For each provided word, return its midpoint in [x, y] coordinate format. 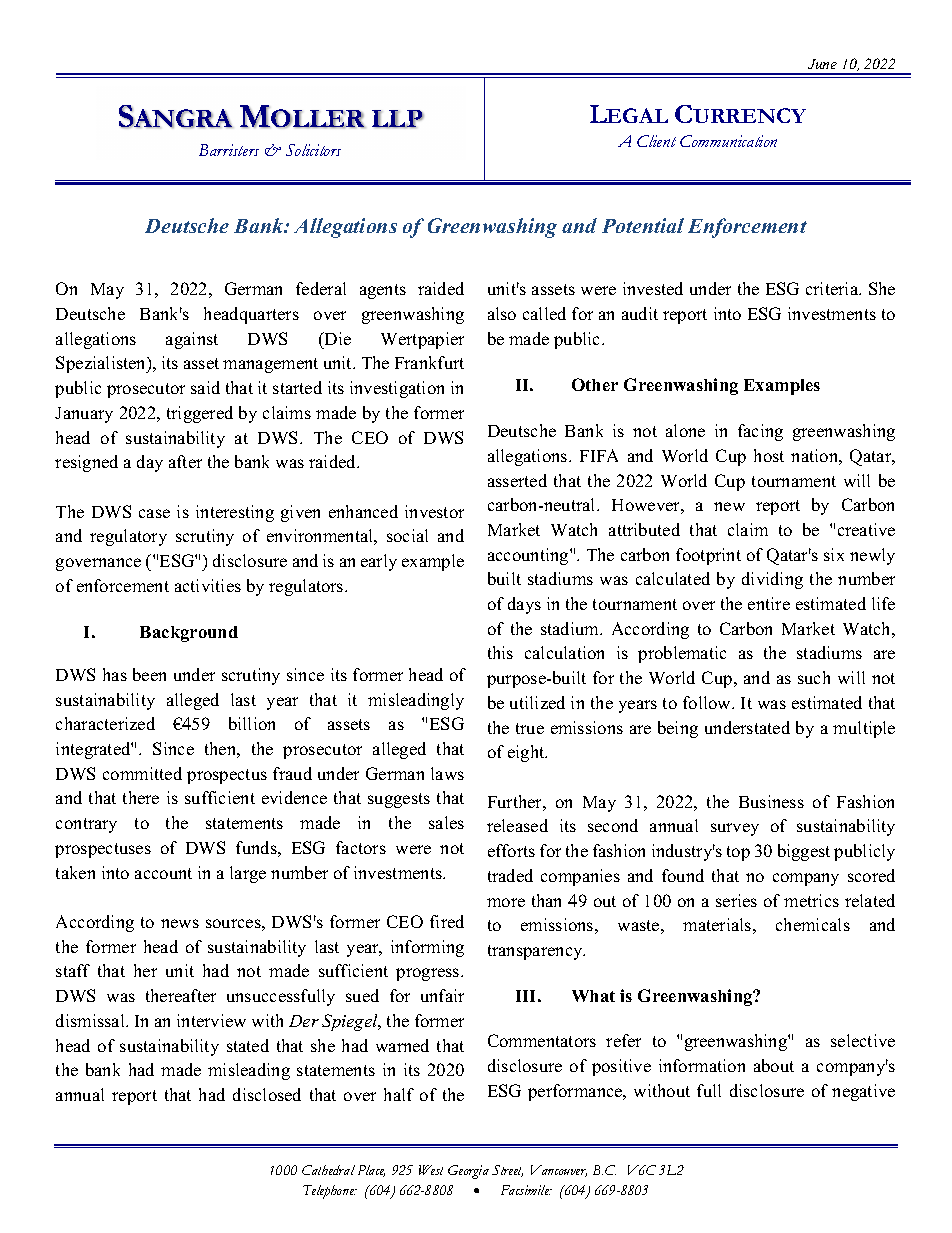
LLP [398, 119]
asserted [517, 480]
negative [863, 1092]
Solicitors [313, 150]
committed [142, 773]
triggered [200, 414]
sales [446, 822]
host [769, 455]
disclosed [267, 1094]
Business [771, 801]
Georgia [468, 1172]
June [822, 64]
